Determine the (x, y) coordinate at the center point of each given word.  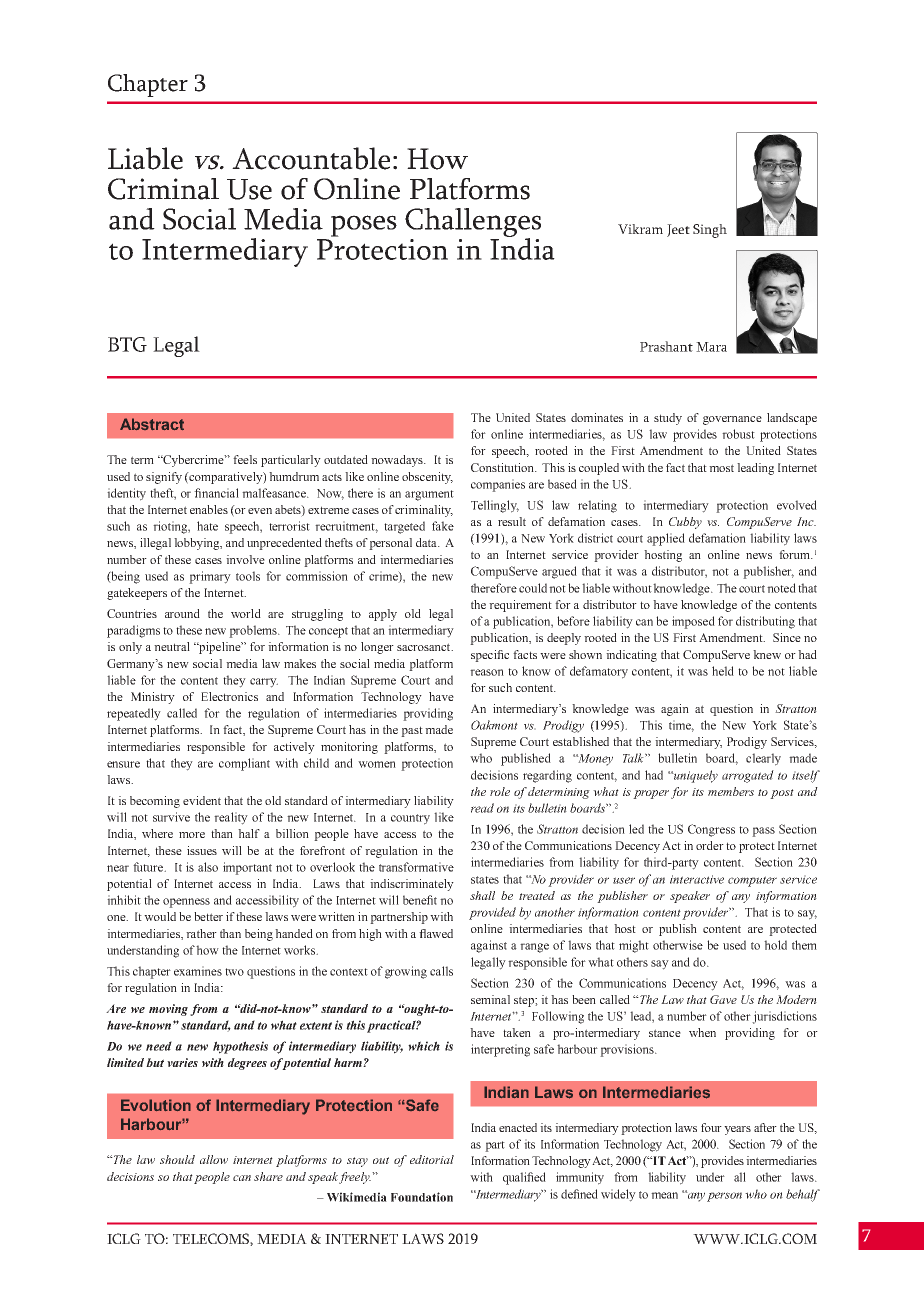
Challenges (473, 224)
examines (198, 971)
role (500, 791)
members (731, 791)
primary (210, 577)
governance (732, 420)
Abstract (152, 424)
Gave (723, 999)
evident (202, 800)
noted (781, 588)
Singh (710, 231)
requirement (520, 606)
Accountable (311, 158)
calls (441, 971)
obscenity (427, 478)
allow (214, 1159)
